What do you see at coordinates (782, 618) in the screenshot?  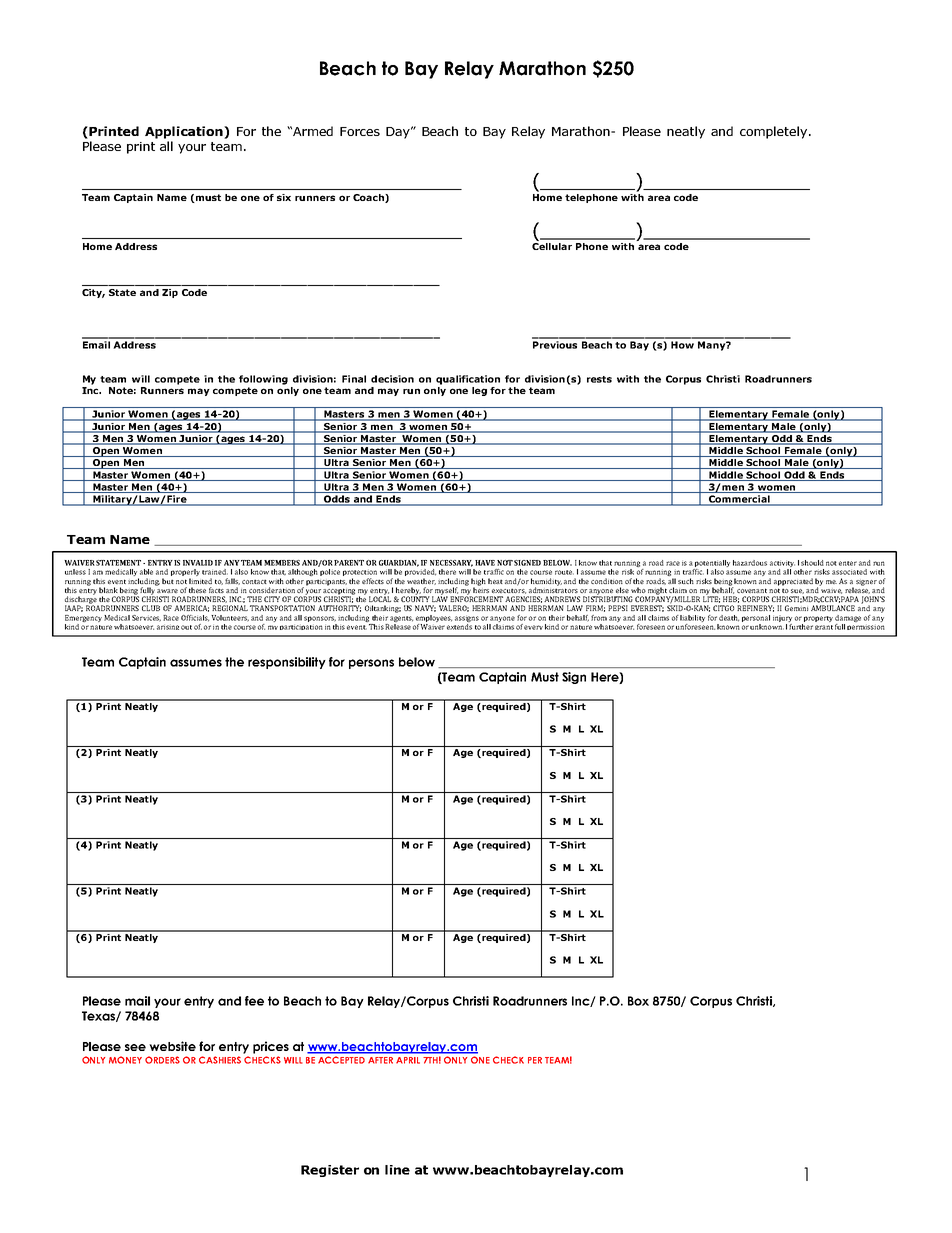 I see `injury` at bounding box center [782, 618].
